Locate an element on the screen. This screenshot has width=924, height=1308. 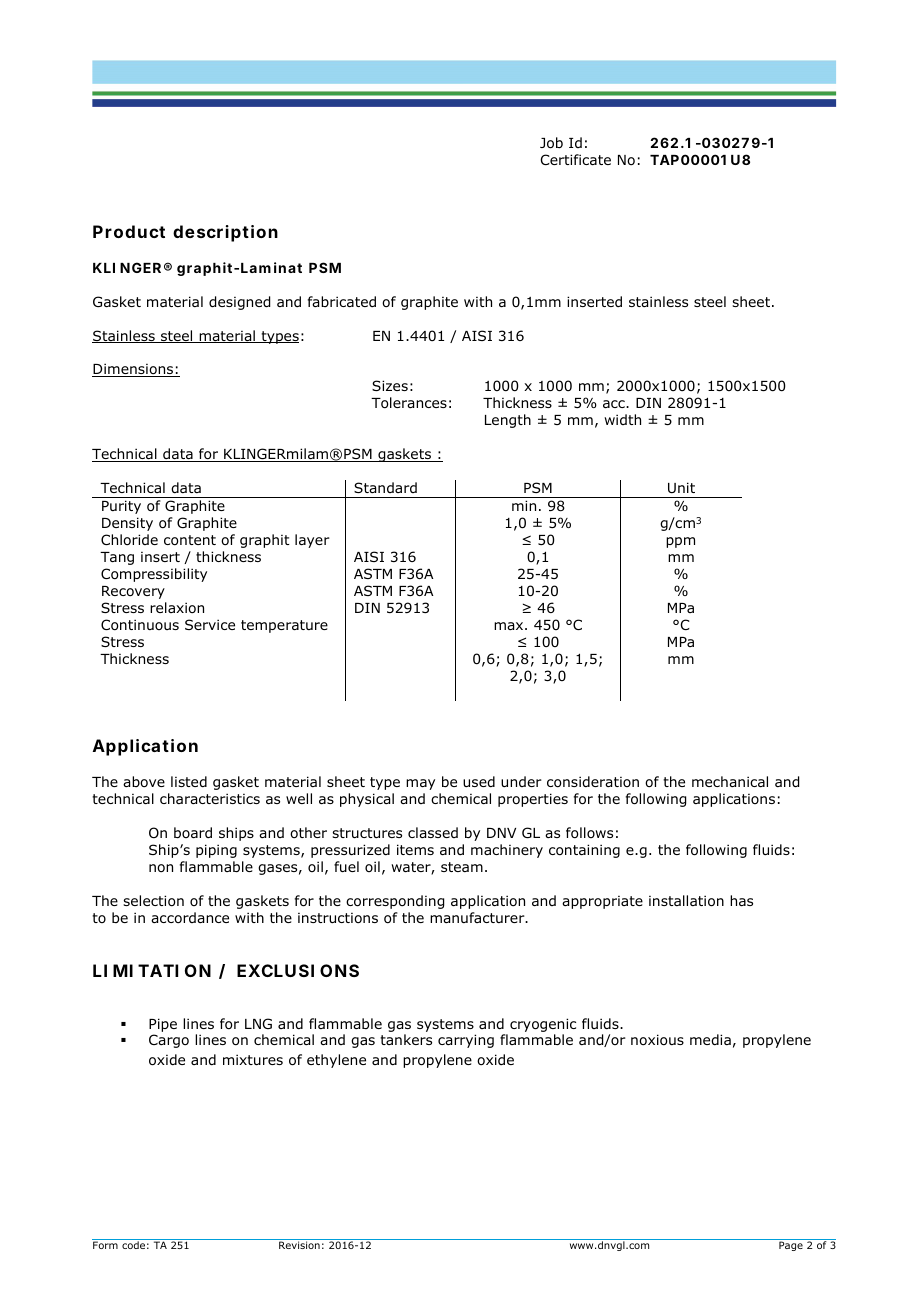
Job is located at coordinates (551, 143).
